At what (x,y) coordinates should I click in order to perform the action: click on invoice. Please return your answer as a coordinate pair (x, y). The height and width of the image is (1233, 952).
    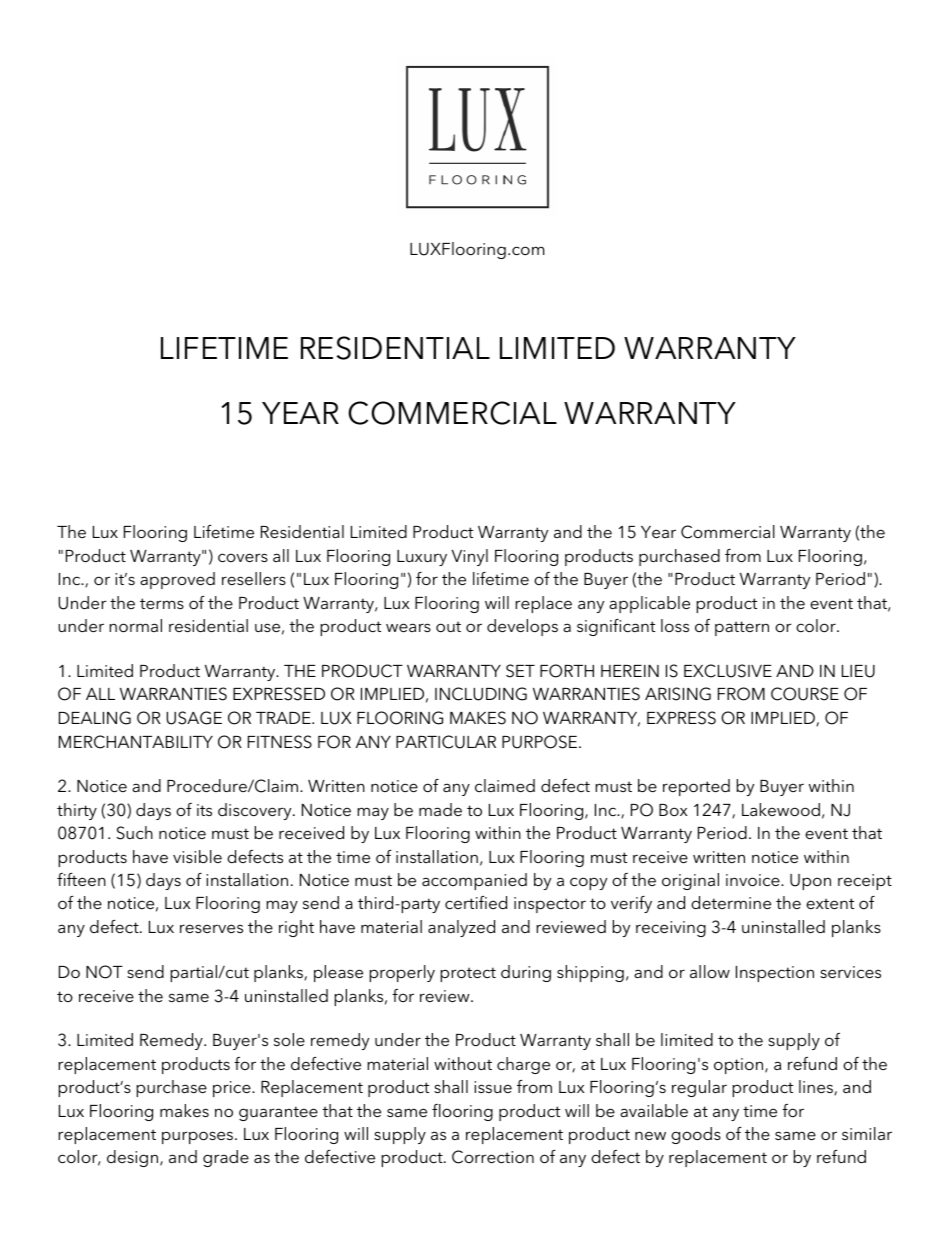
    Looking at the image, I should click on (754, 880).
